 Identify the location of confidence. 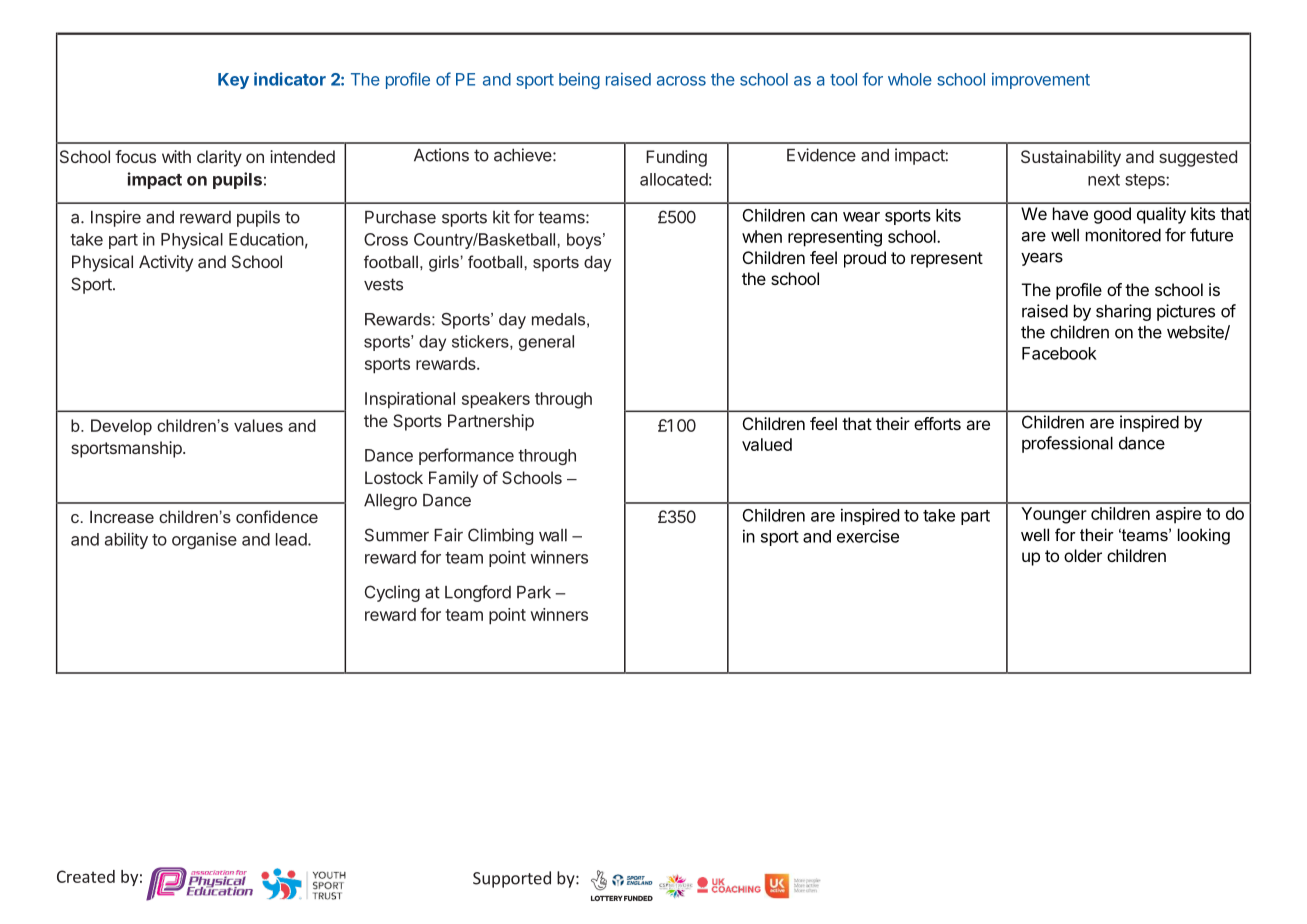
(277, 516).
